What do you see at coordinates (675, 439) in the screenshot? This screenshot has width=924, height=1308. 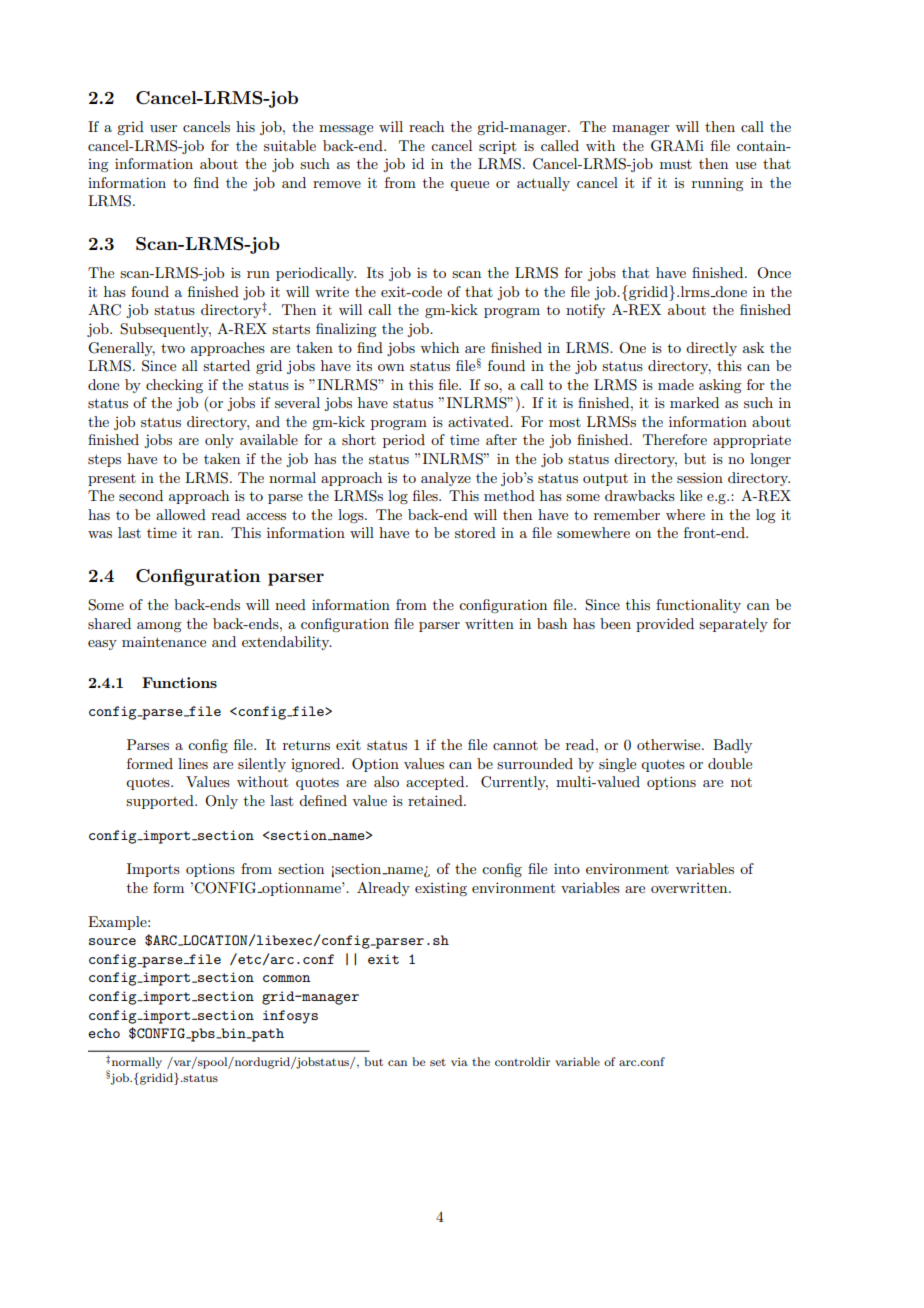 I see `Therefore` at bounding box center [675, 439].
